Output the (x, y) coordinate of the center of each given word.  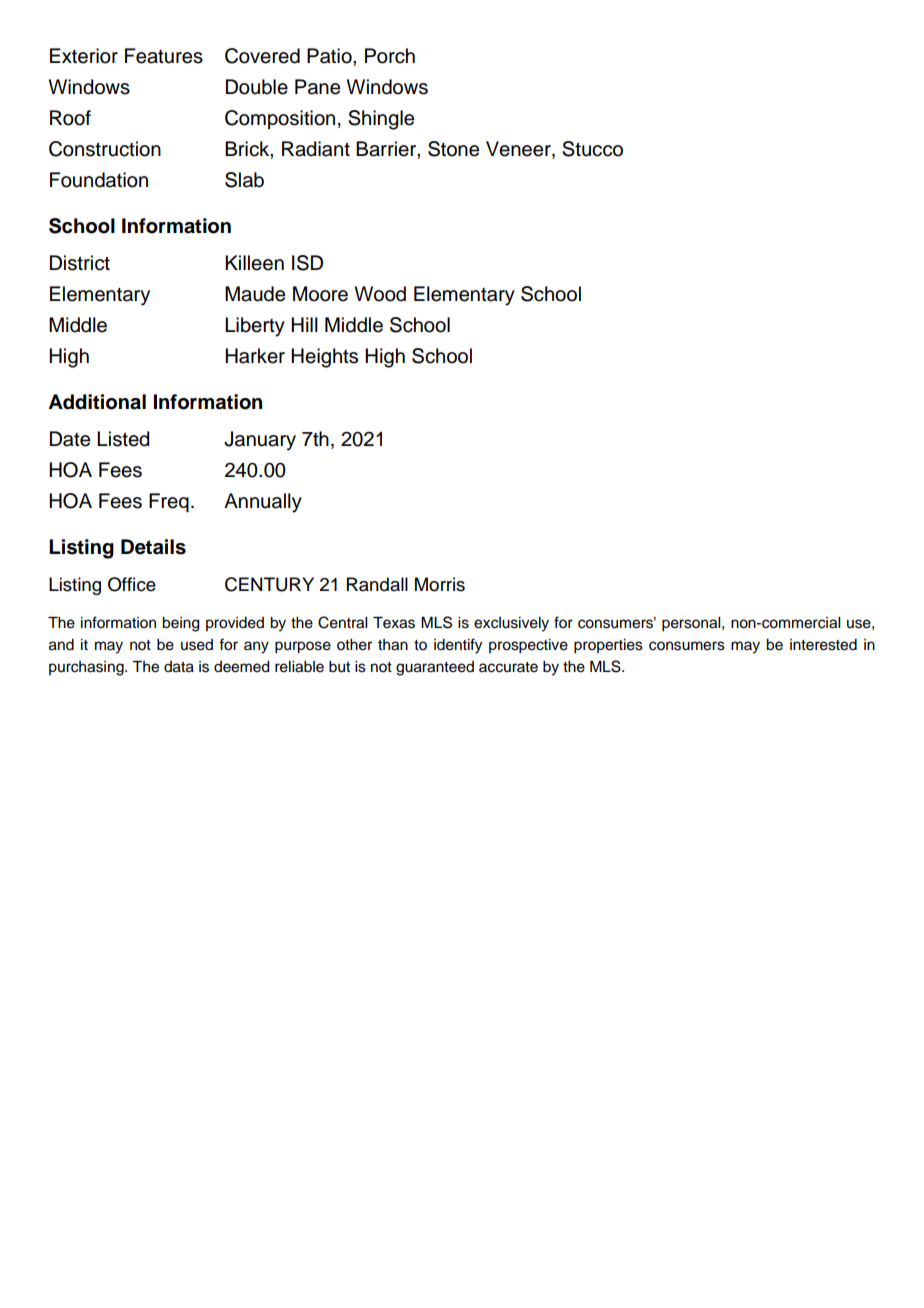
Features (164, 56)
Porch (390, 56)
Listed (123, 439)
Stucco (592, 149)
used (197, 645)
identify (458, 646)
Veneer (519, 150)
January (260, 441)
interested (823, 645)
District (80, 263)
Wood (380, 294)
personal (692, 624)
